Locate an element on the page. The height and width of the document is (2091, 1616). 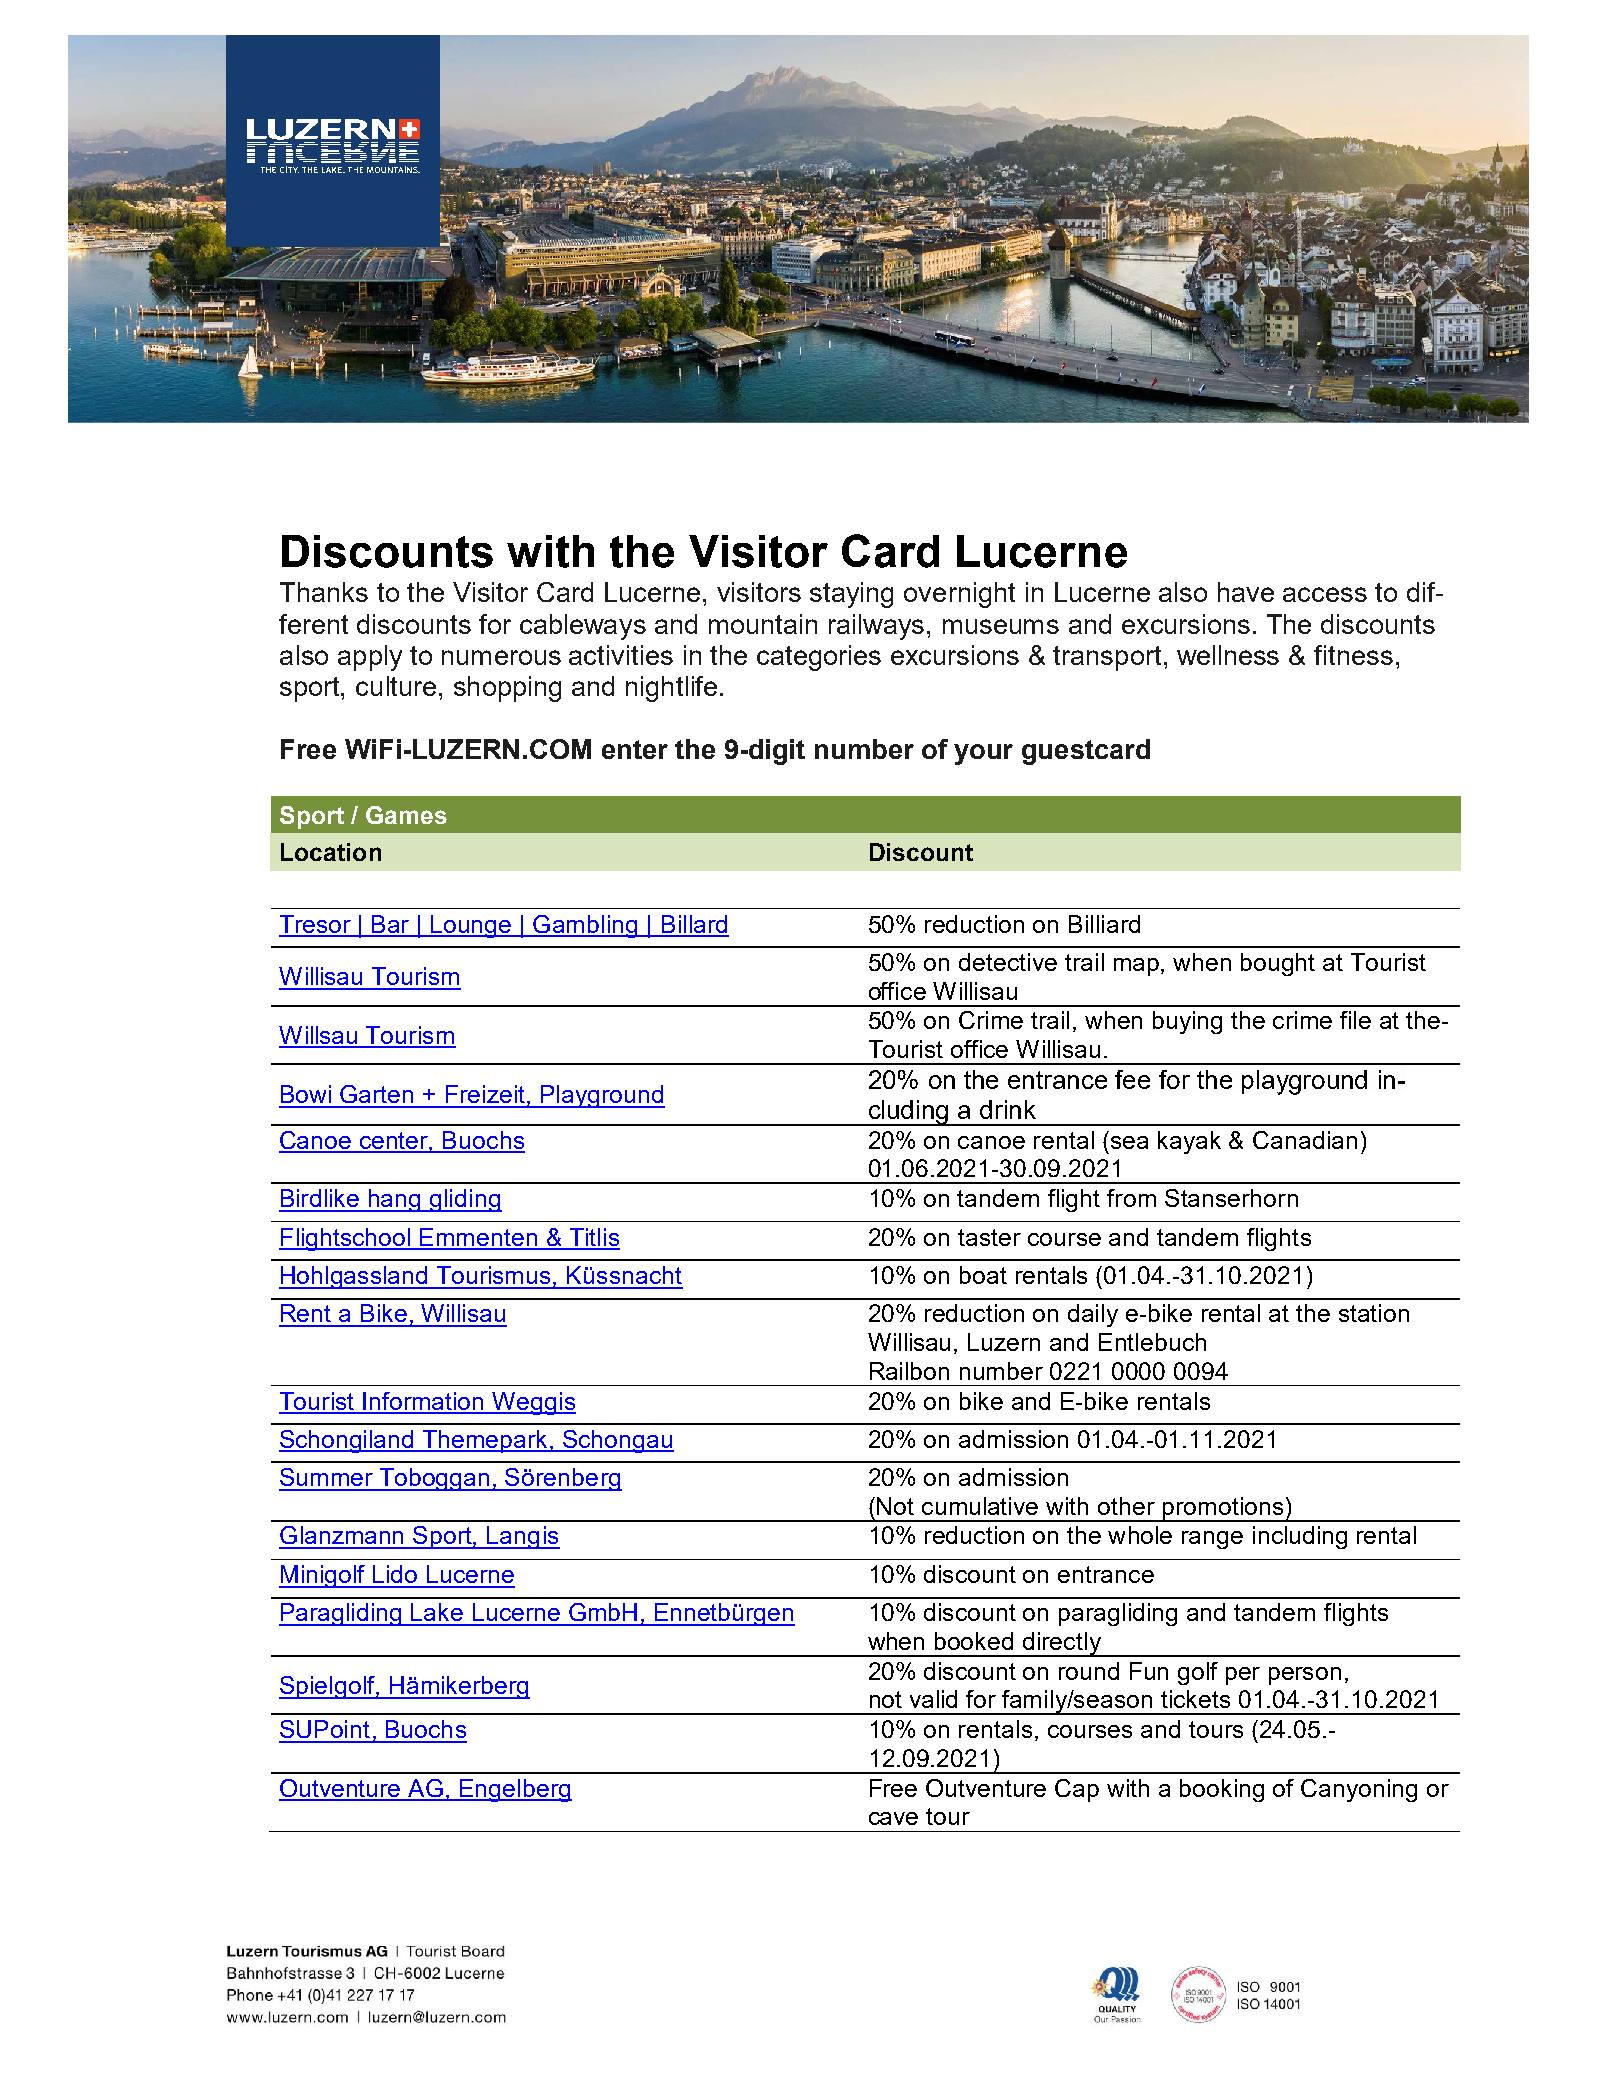
railways is located at coordinates (876, 627).
